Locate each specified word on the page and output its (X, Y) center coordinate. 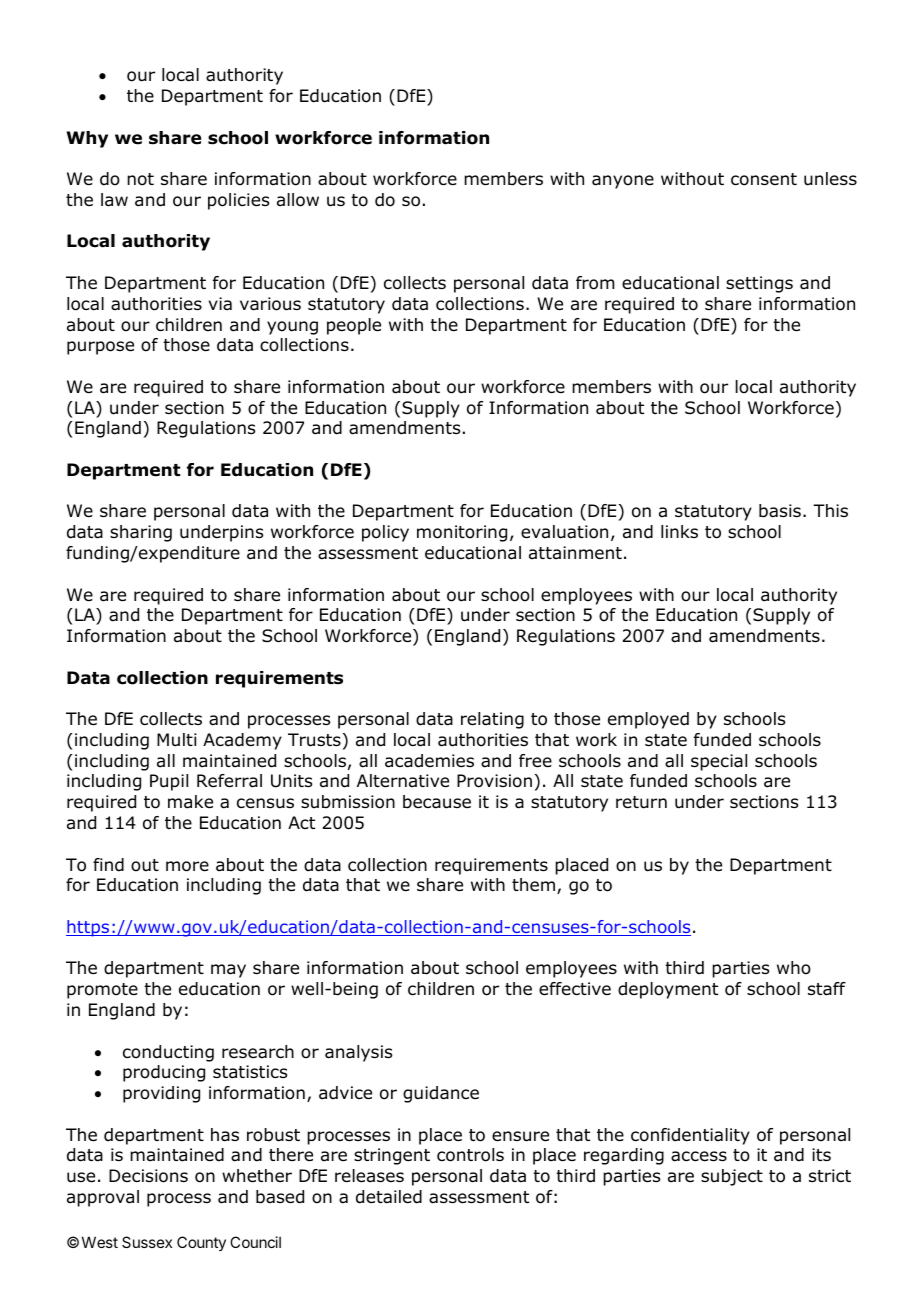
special (719, 762)
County (201, 1243)
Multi (177, 740)
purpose (100, 348)
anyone (623, 182)
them (533, 884)
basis (780, 511)
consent (764, 179)
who (794, 968)
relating (492, 720)
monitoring (462, 533)
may (228, 971)
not (140, 179)
